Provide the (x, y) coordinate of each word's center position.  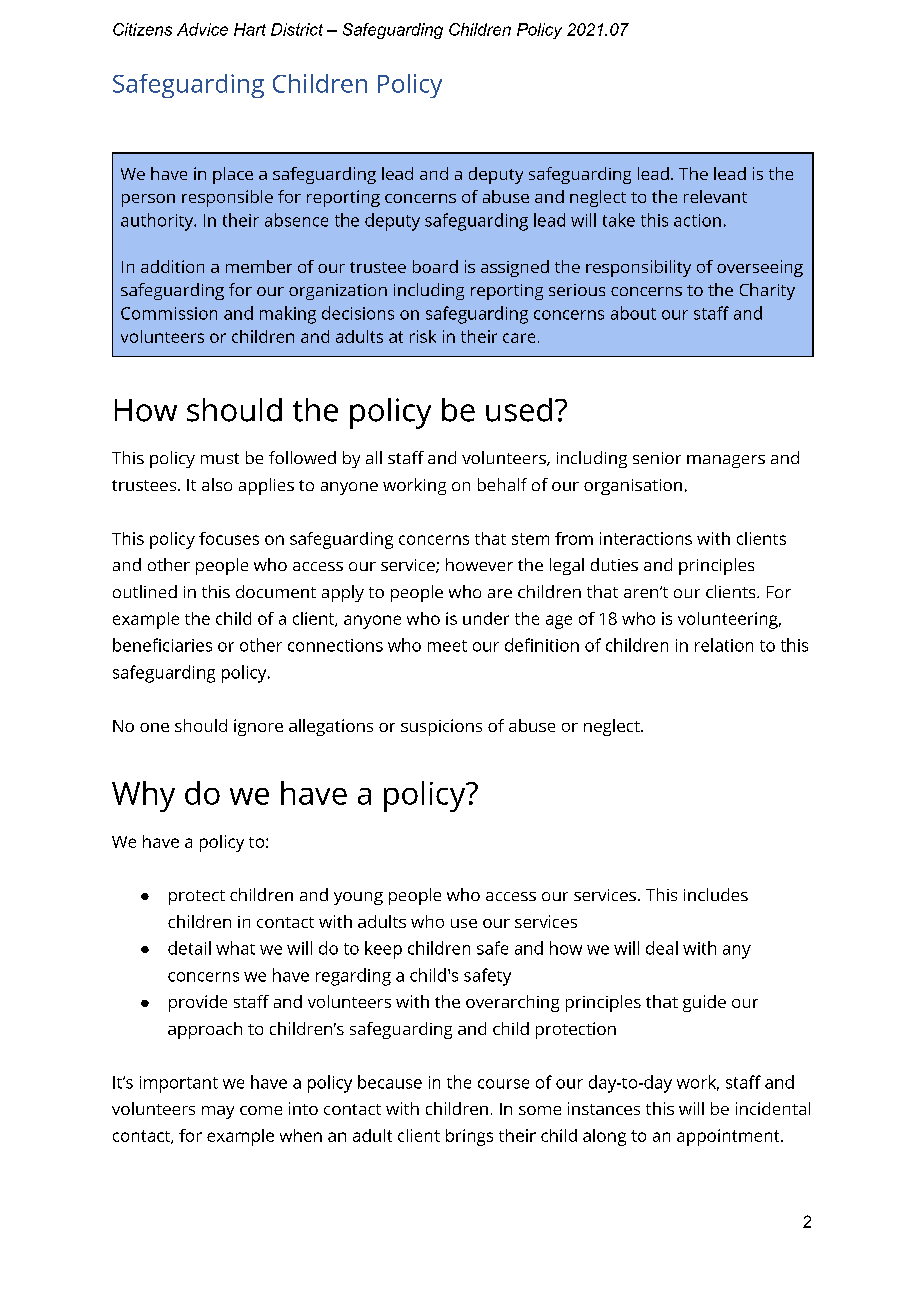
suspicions (441, 727)
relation (724, 645)
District (297, 29)
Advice (202, 29)
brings (469, 1137)
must (220, 458)
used (519, 410)
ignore (258, 727)
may (218, 1112)
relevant (715, 196)
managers (726, 461)
